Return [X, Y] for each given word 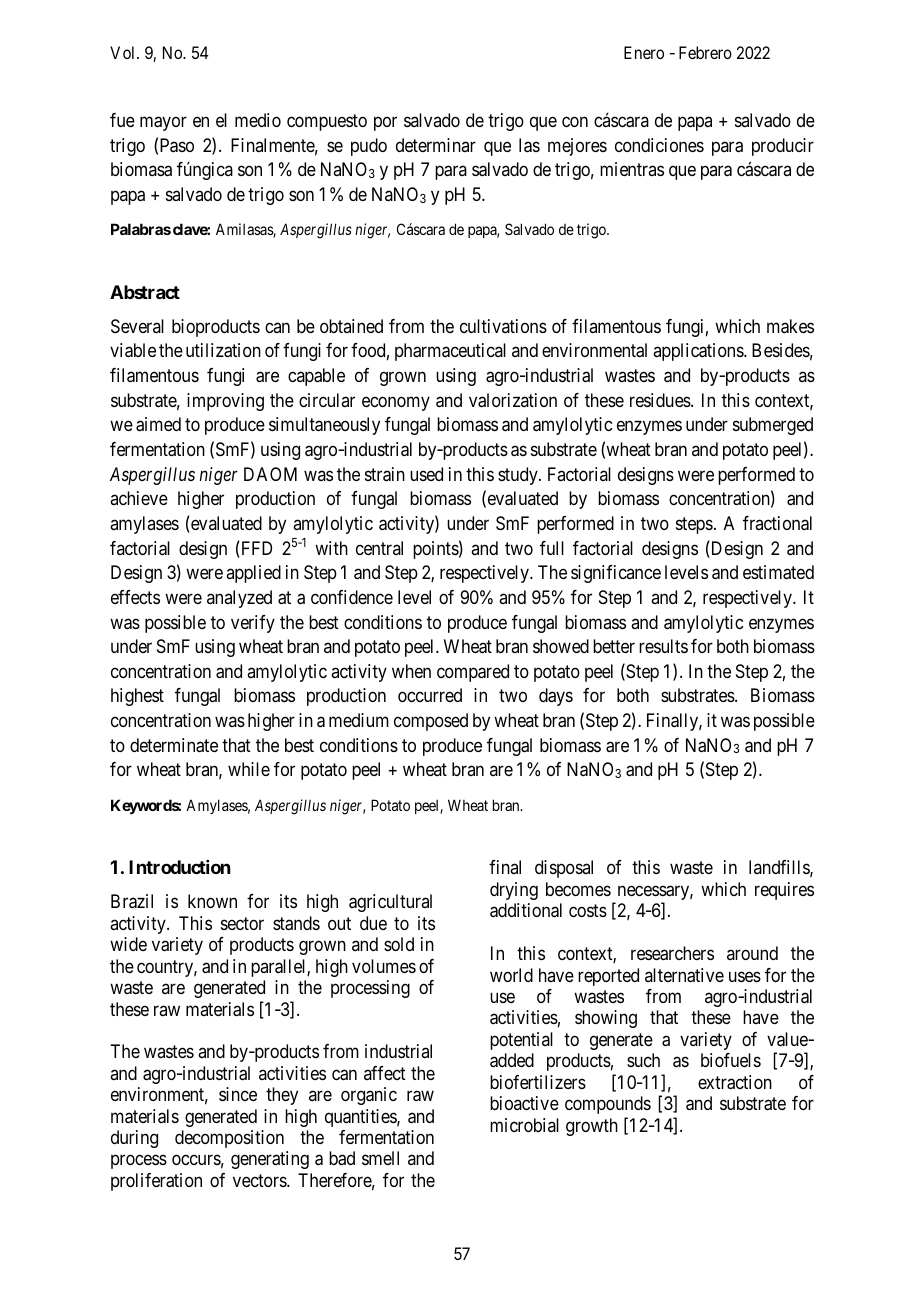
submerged [773, 426]
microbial [524, 1125]
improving [225, 402]
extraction [735, 1082]
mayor [163, 123]
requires [784, 891]
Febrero [705, 52]
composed [431, 722]
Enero [644, 52]
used [426, 474]
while [249, 769]
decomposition [229, 1139]
